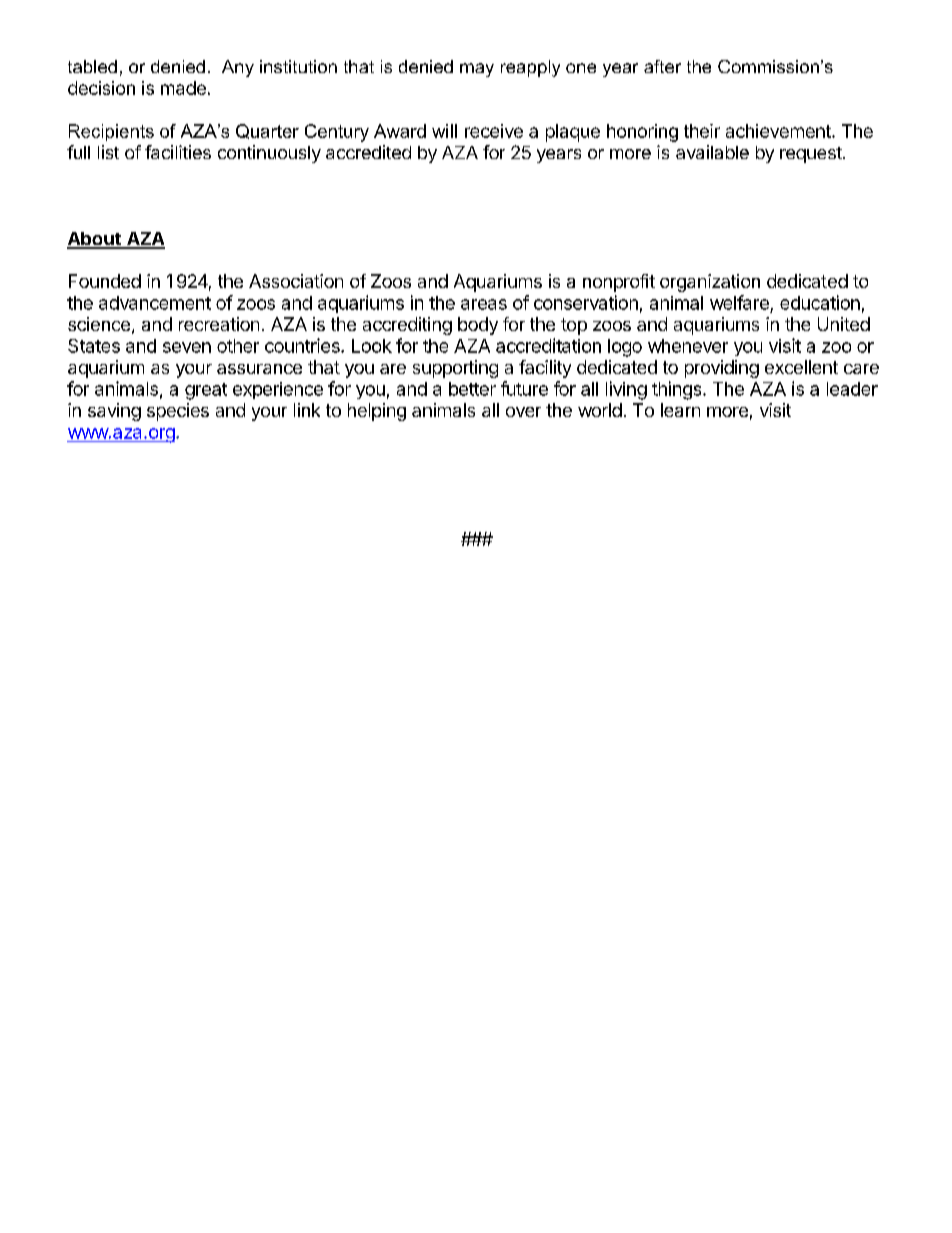  Describe the element at coordinates (178, 412) in the document. I see `species` at that location.
